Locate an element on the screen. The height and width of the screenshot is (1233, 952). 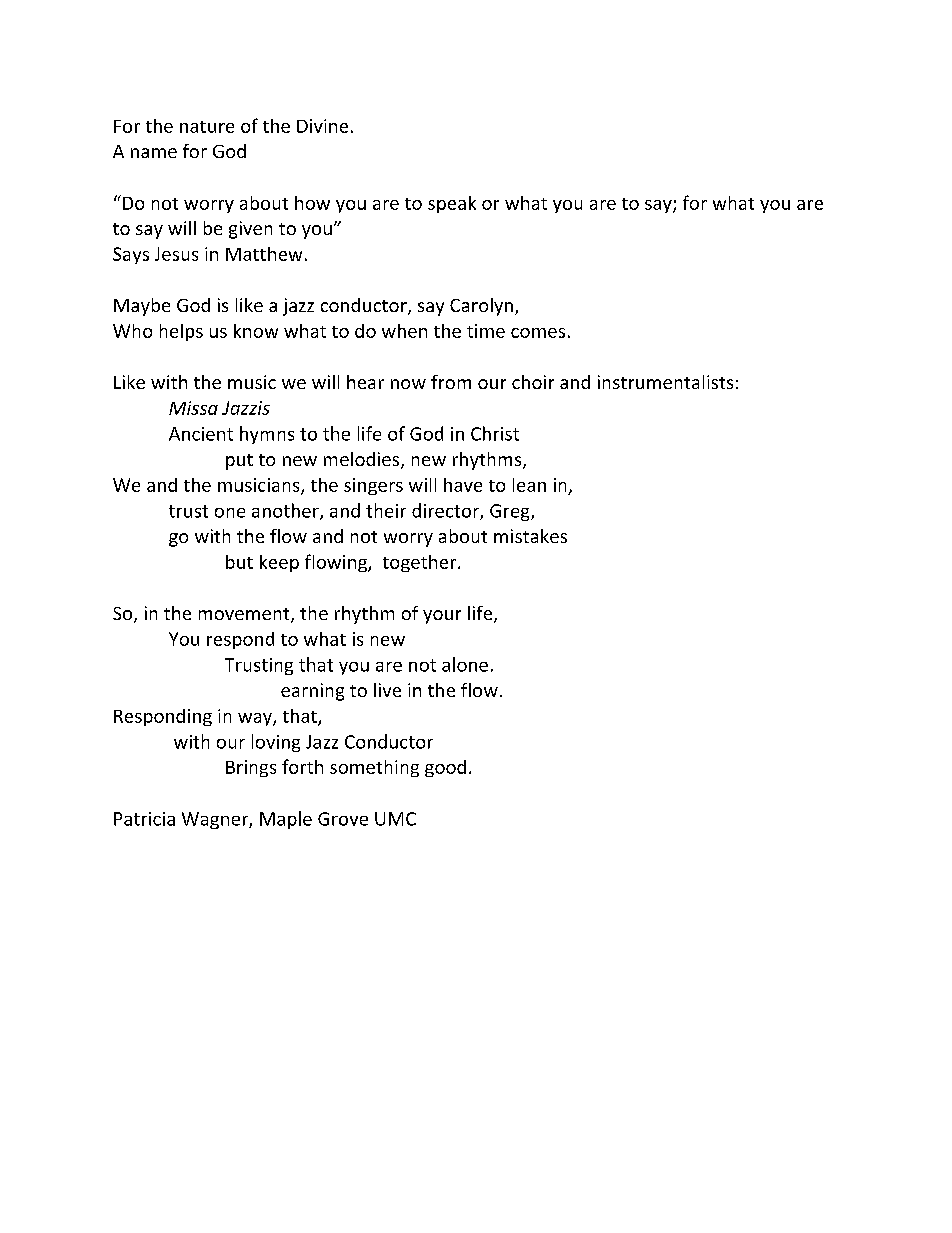
UMC is located at coordinates (395, 819).
